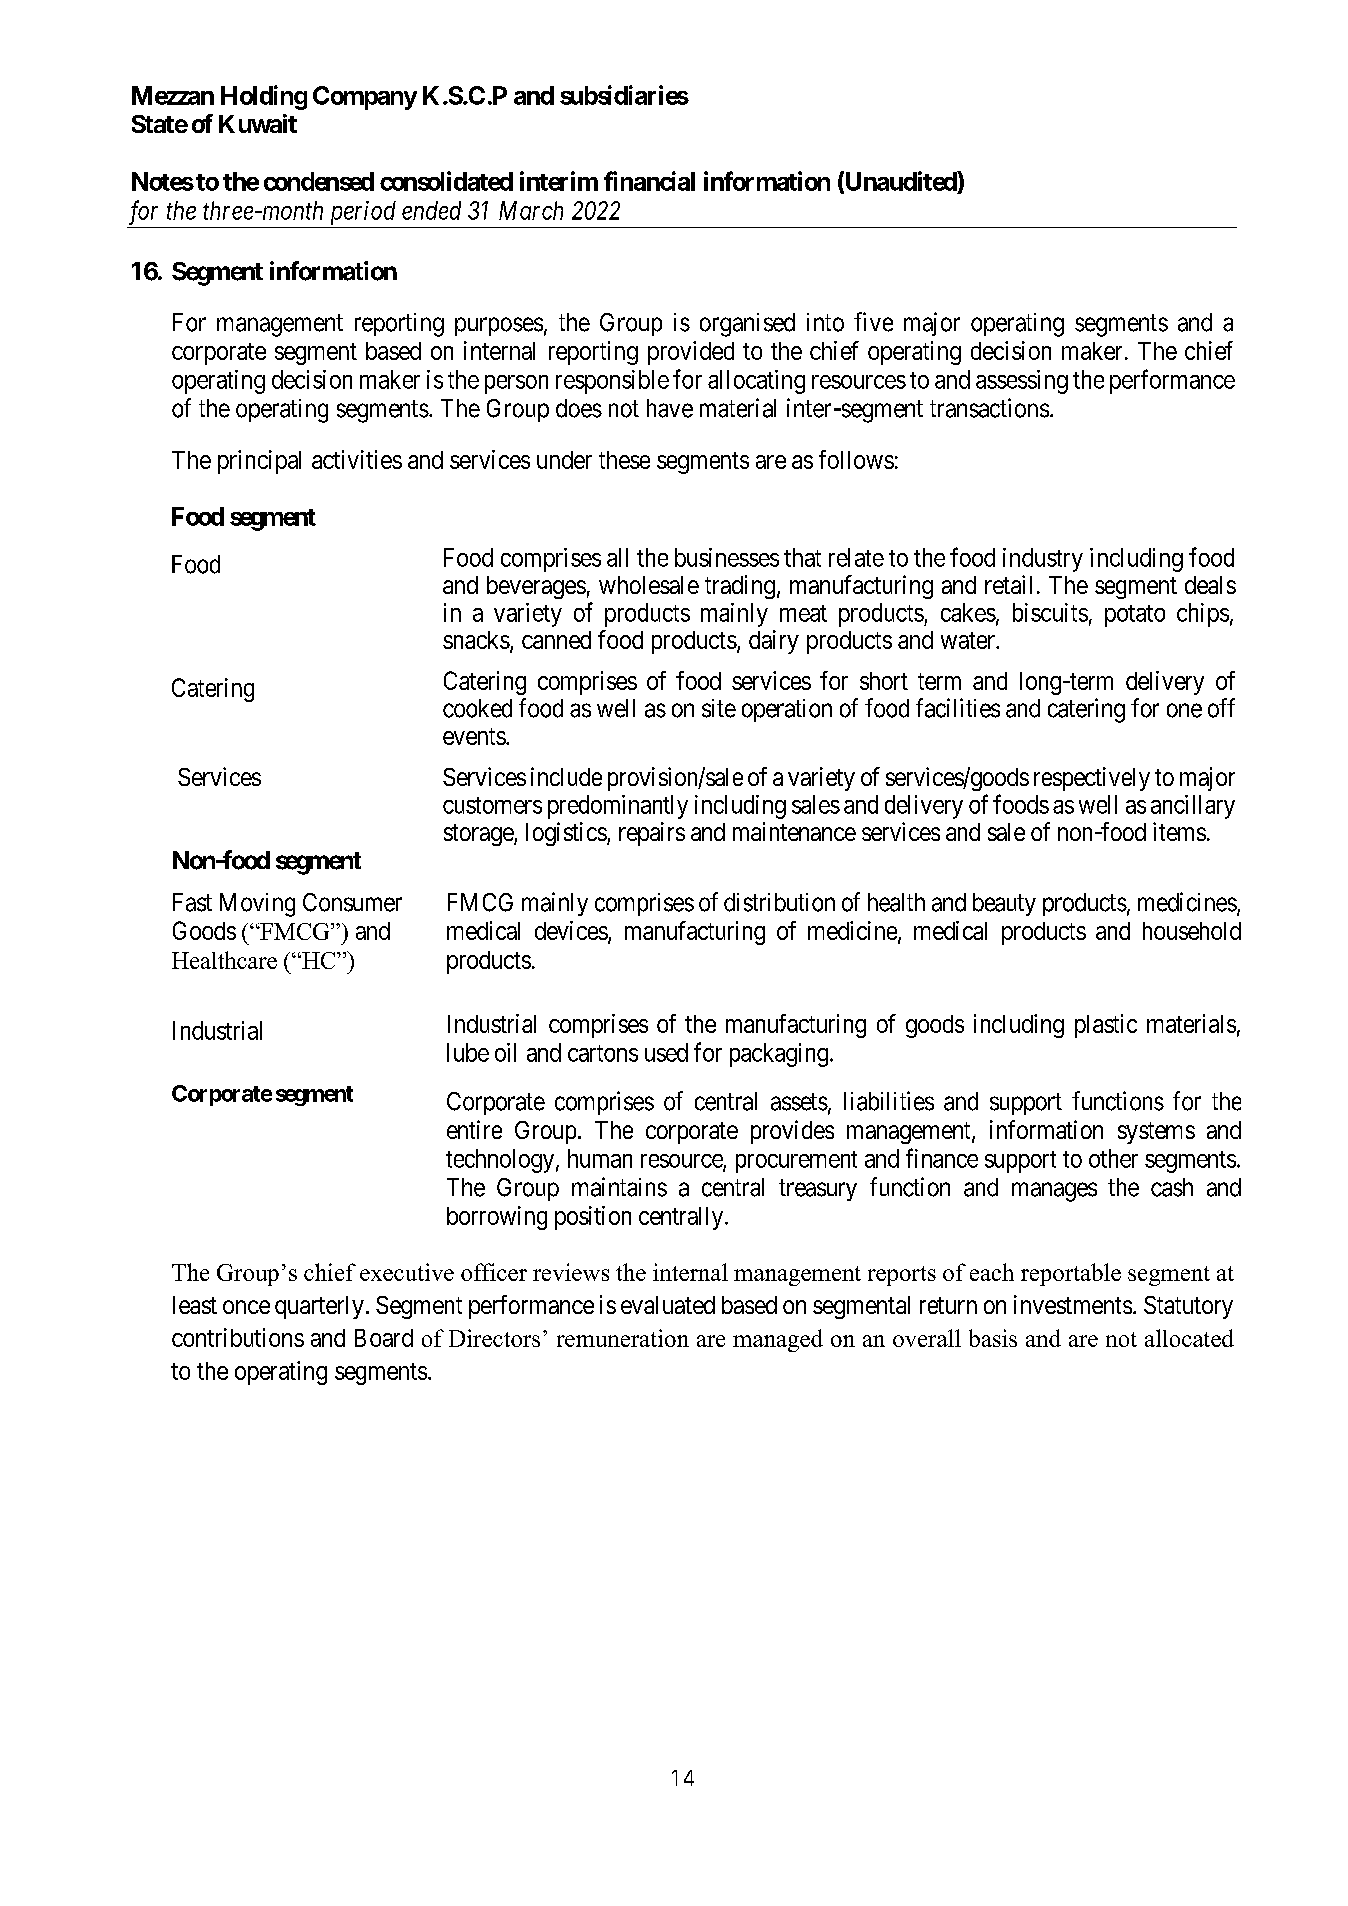 This screenshot has height=1906, width=1348. What do you see at coordinates (319, 1307) in the screenshot?
I see `quarterly` at bounding box center [319, 1307].
